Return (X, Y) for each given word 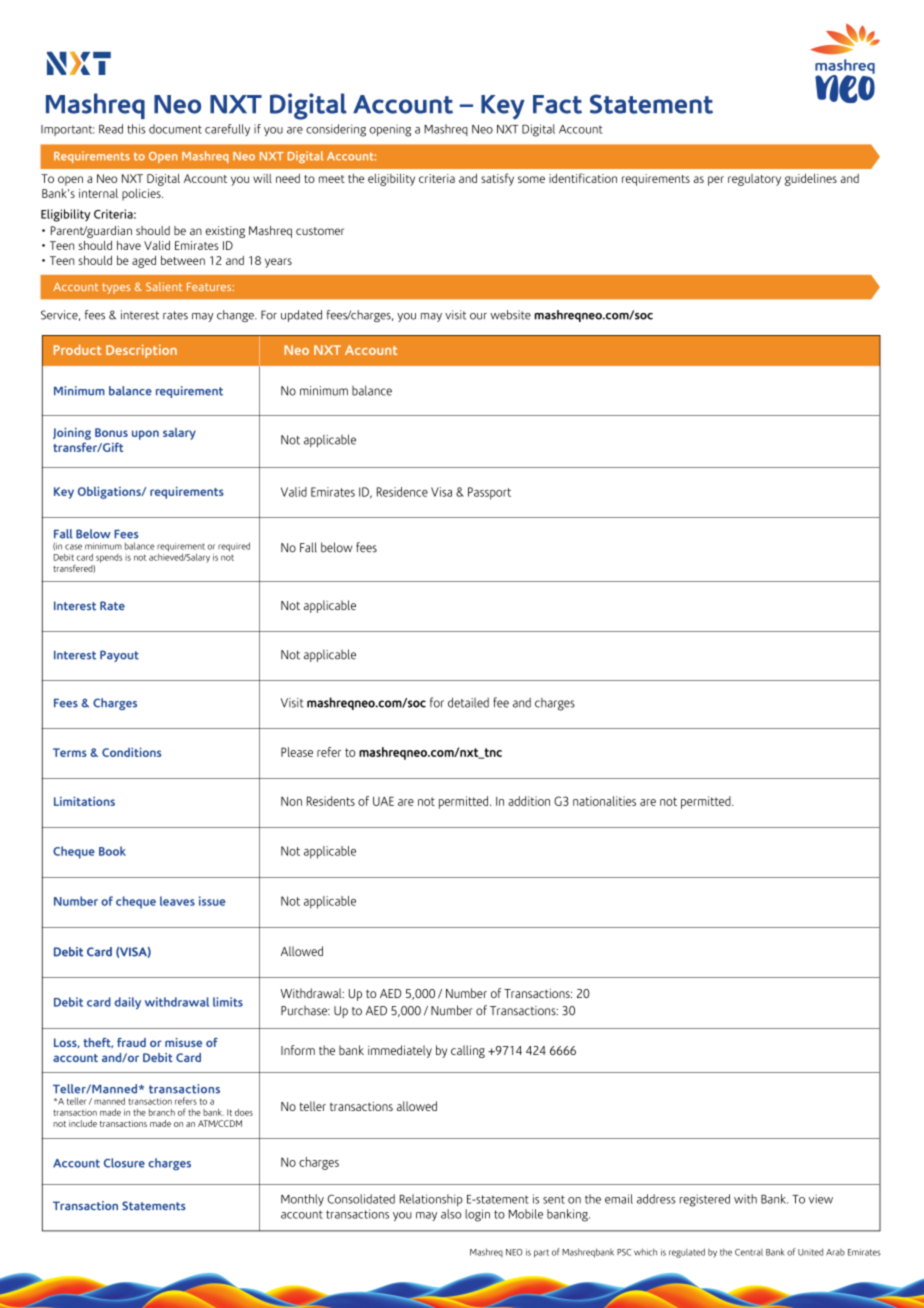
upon (145, 435)
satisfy (497, 179)
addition (529, 801)
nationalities (604, 801)
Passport (489, 493)
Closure (124, 1163)
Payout (119, 656)
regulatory (754, 180)
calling (468, 1051)
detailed (468, 702)
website (510, 315)
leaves (177, 901)
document (175, 129)
